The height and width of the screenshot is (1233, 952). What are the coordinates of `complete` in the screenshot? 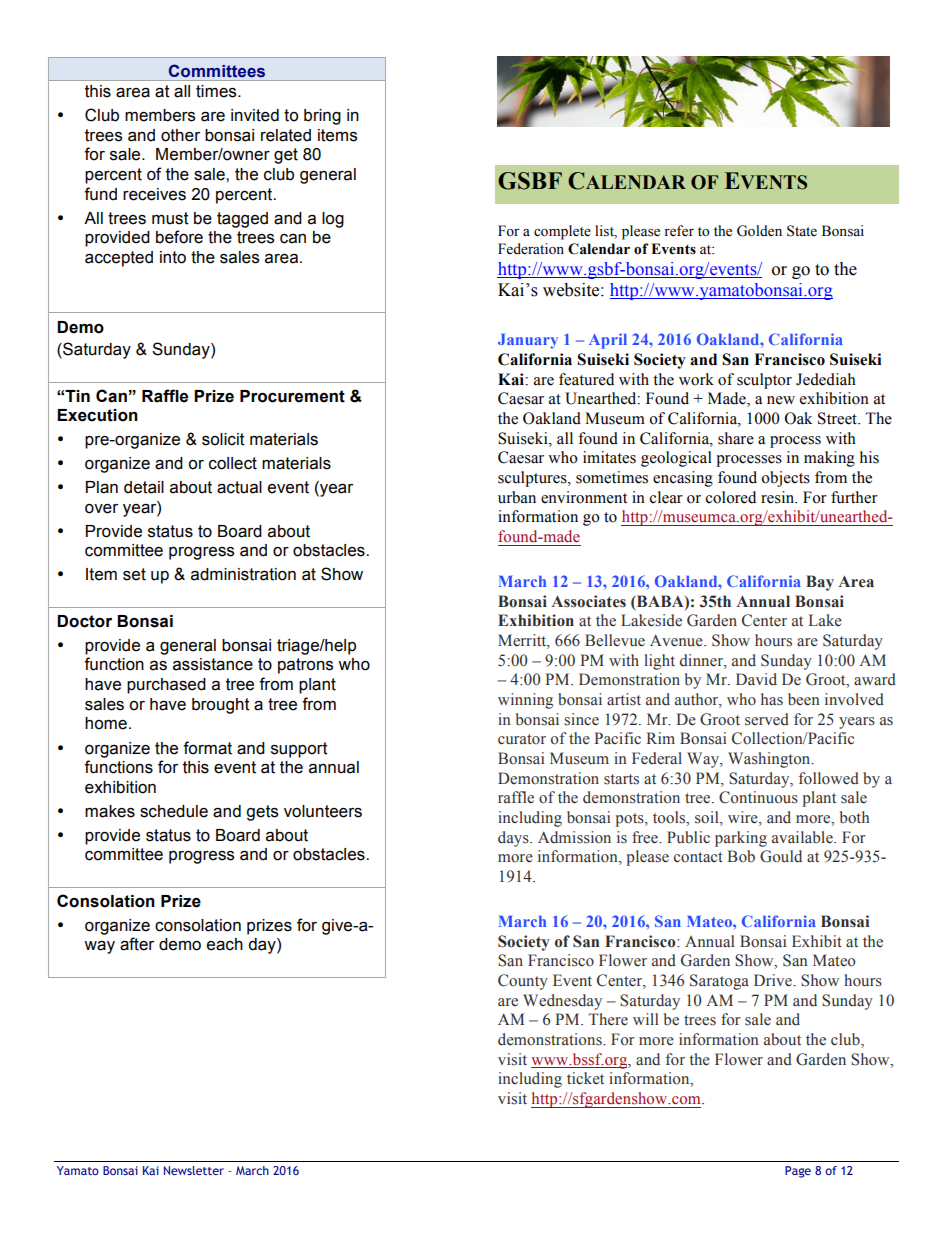 It's located at (562, 232).
